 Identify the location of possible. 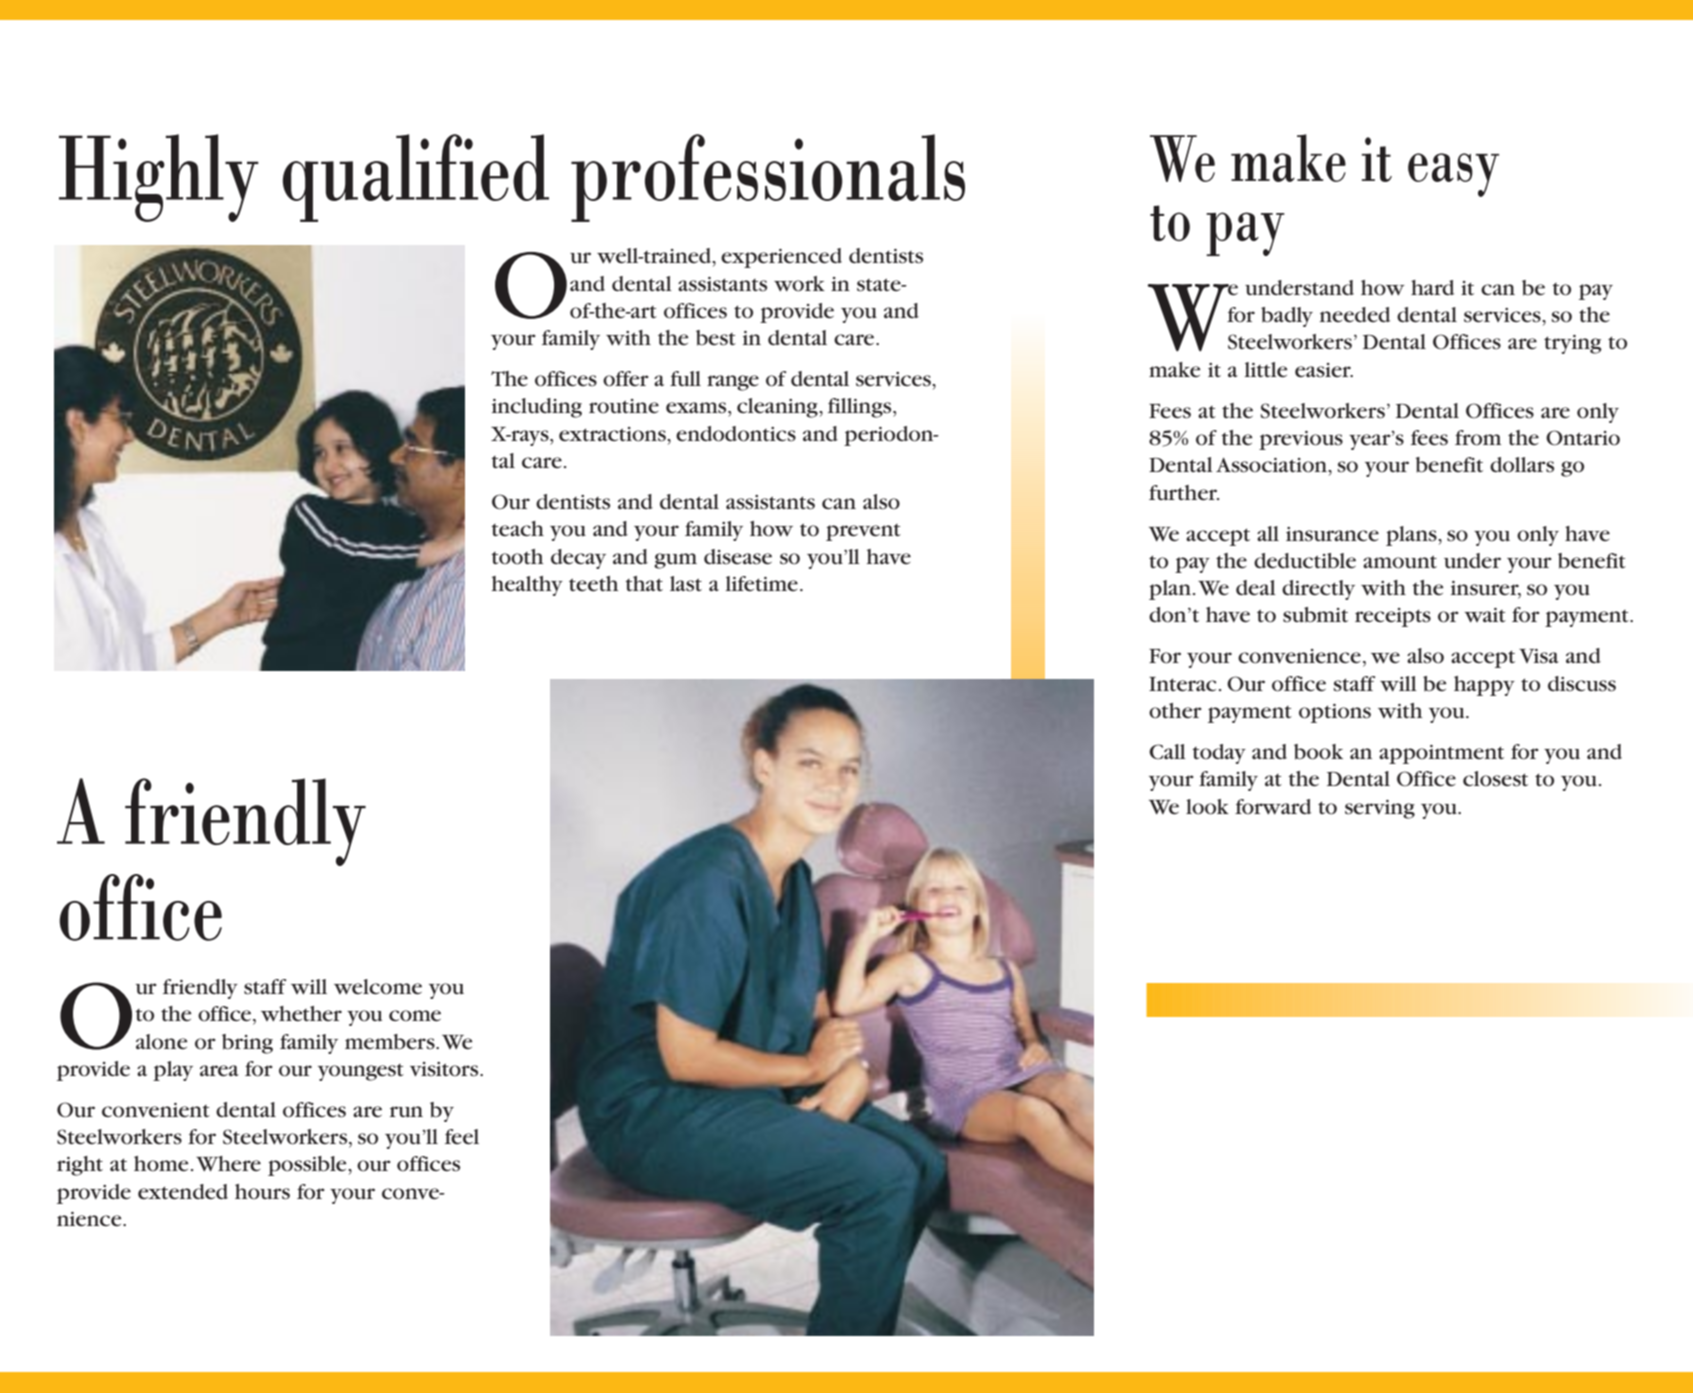
(308, 1166).
